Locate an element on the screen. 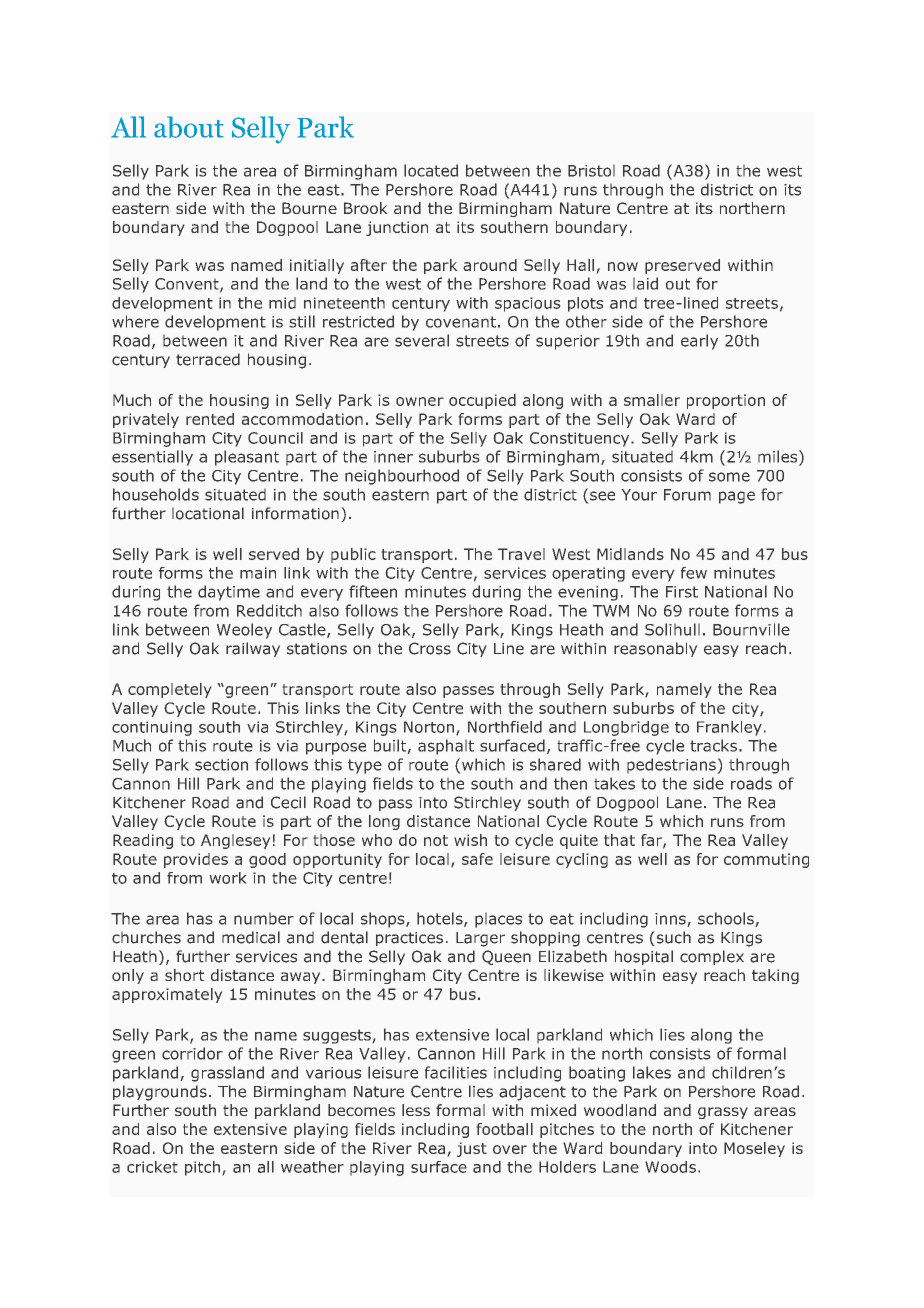 The height and width of the screenshot is (1308, 924). work is located at coordinates (228, 878).
